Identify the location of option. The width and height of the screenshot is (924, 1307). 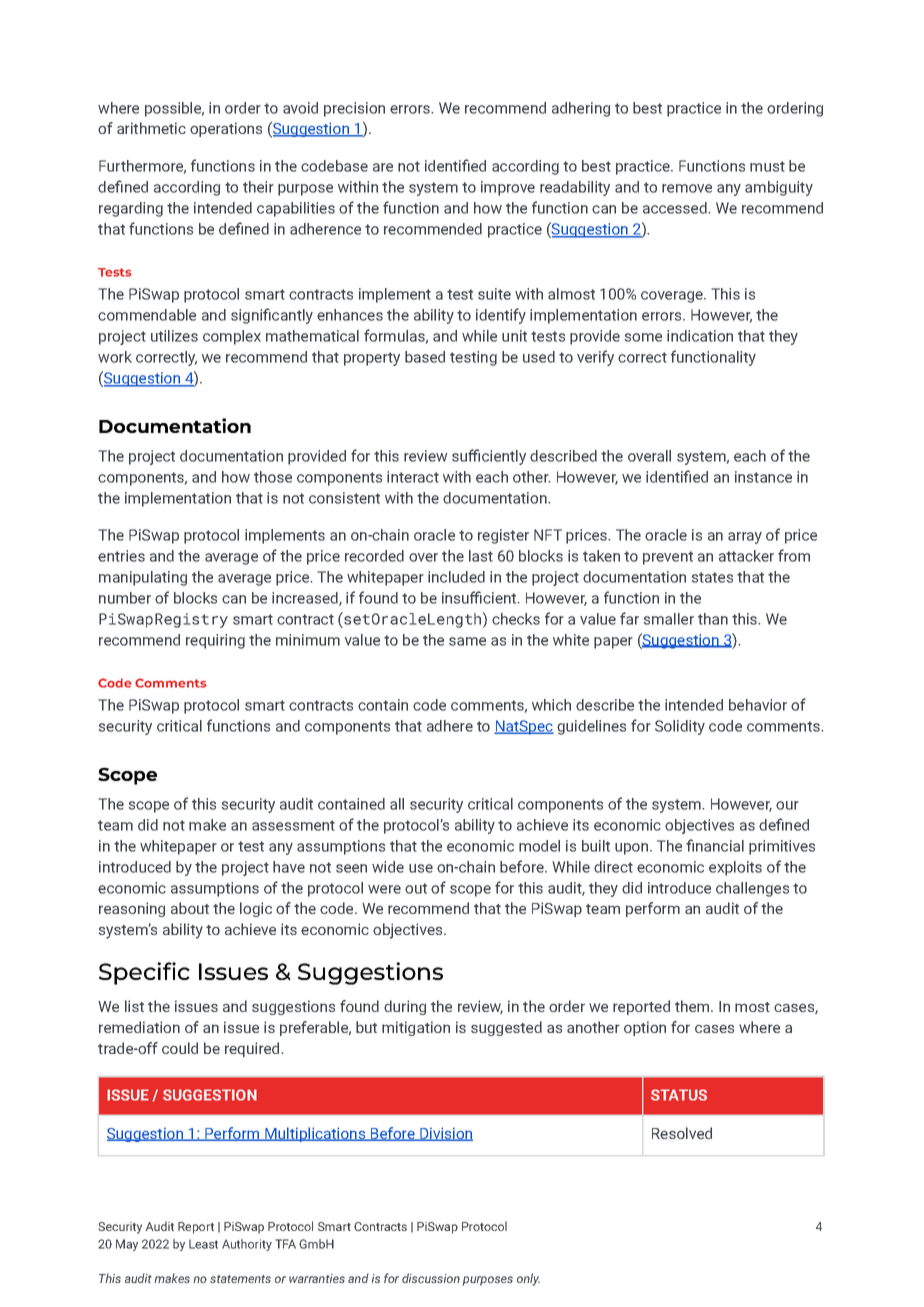
(645, 1028).
